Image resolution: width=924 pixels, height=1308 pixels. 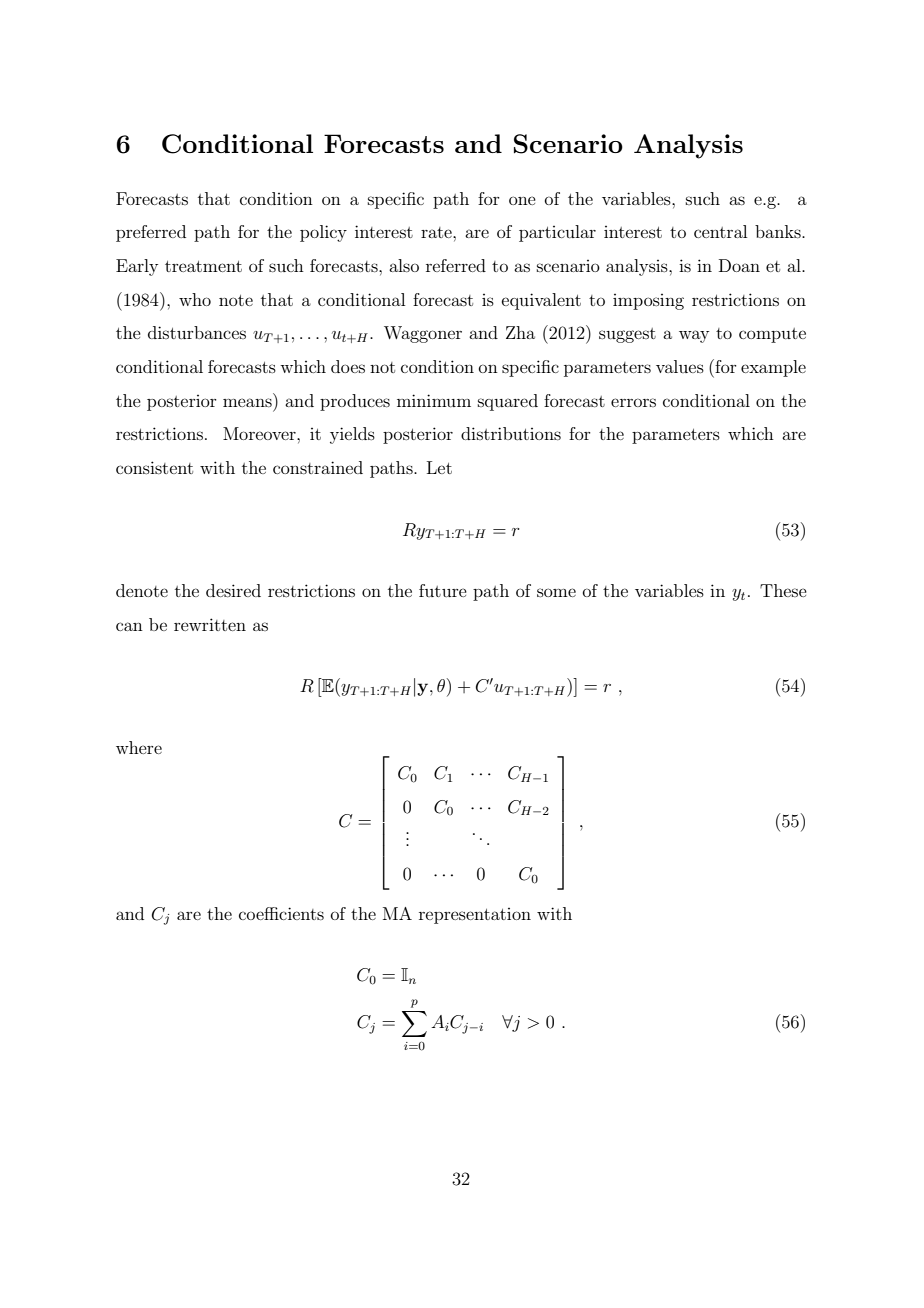 What do you see at coordinates (154, 467) in the document?
I see `consistent` at bounding box center [154, 467].
